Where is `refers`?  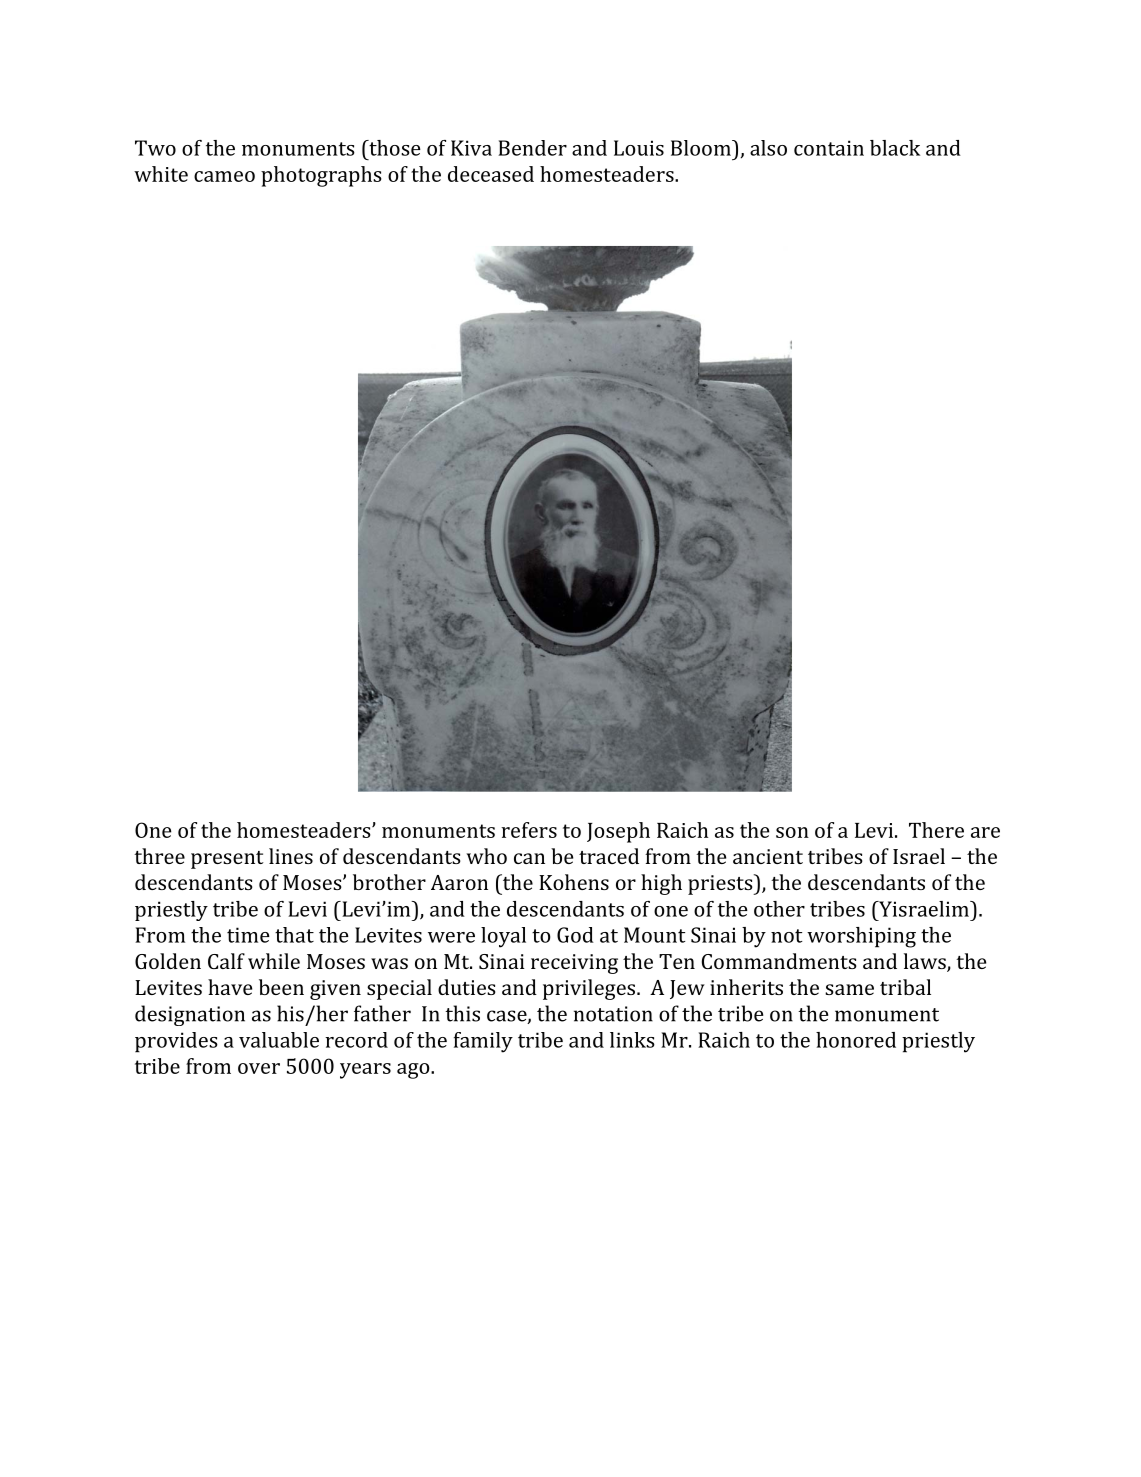
refers is located at coordinates (529, 830).
